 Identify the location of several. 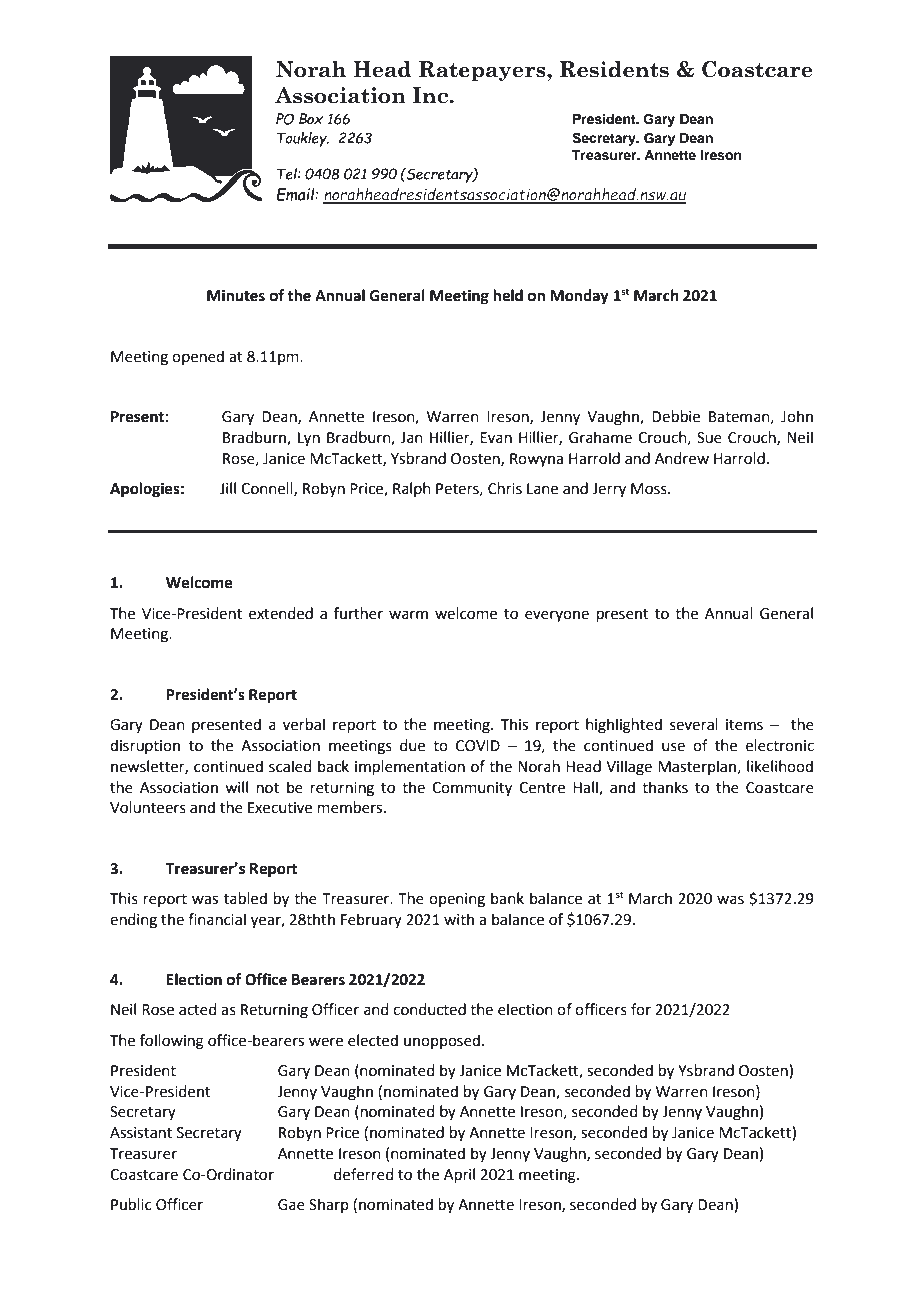
(694, 724).
